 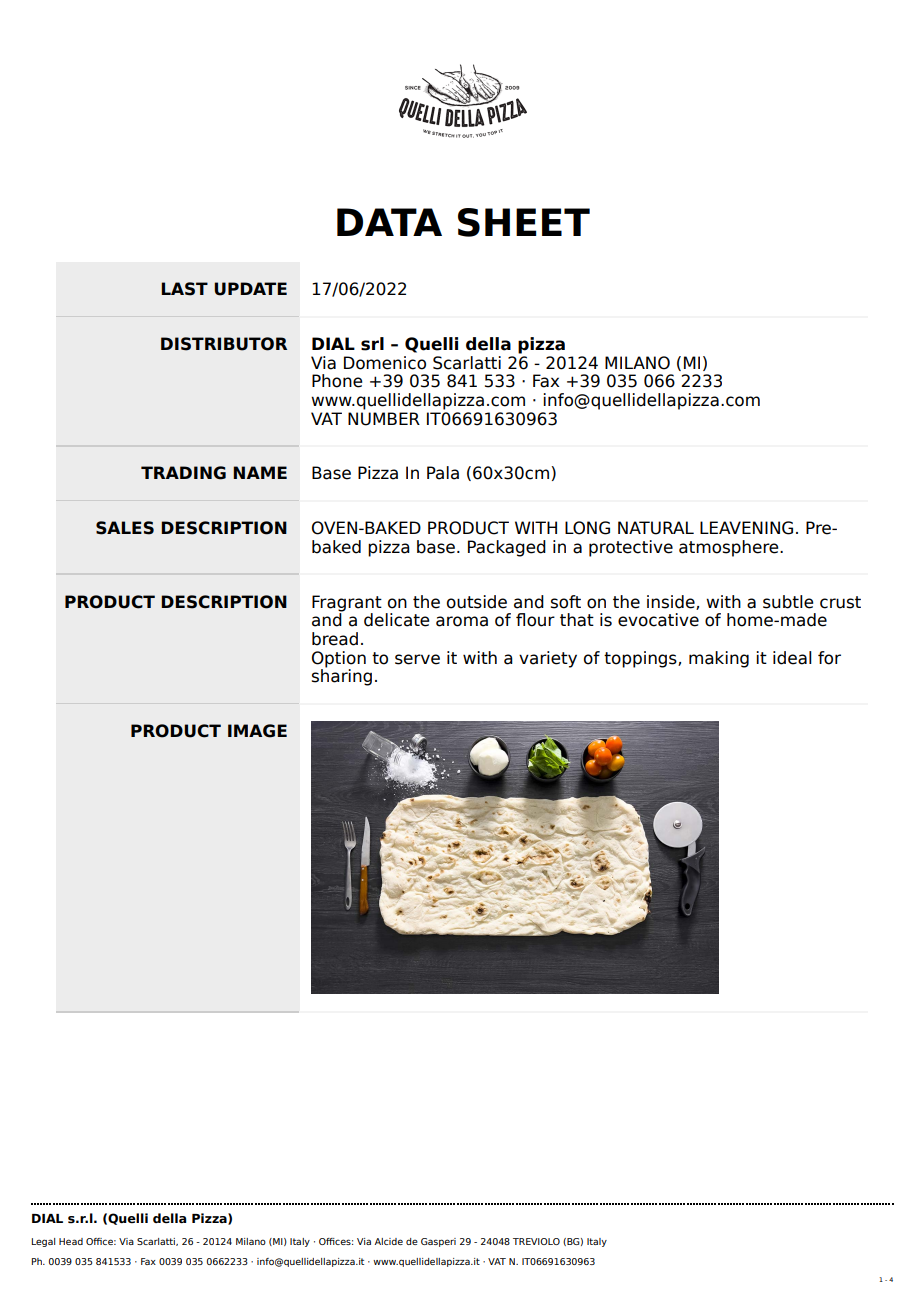 What do you see at coordinates (524, 222) in the screenshot?
I see `SHEET` at bounding box center [524, 222].
